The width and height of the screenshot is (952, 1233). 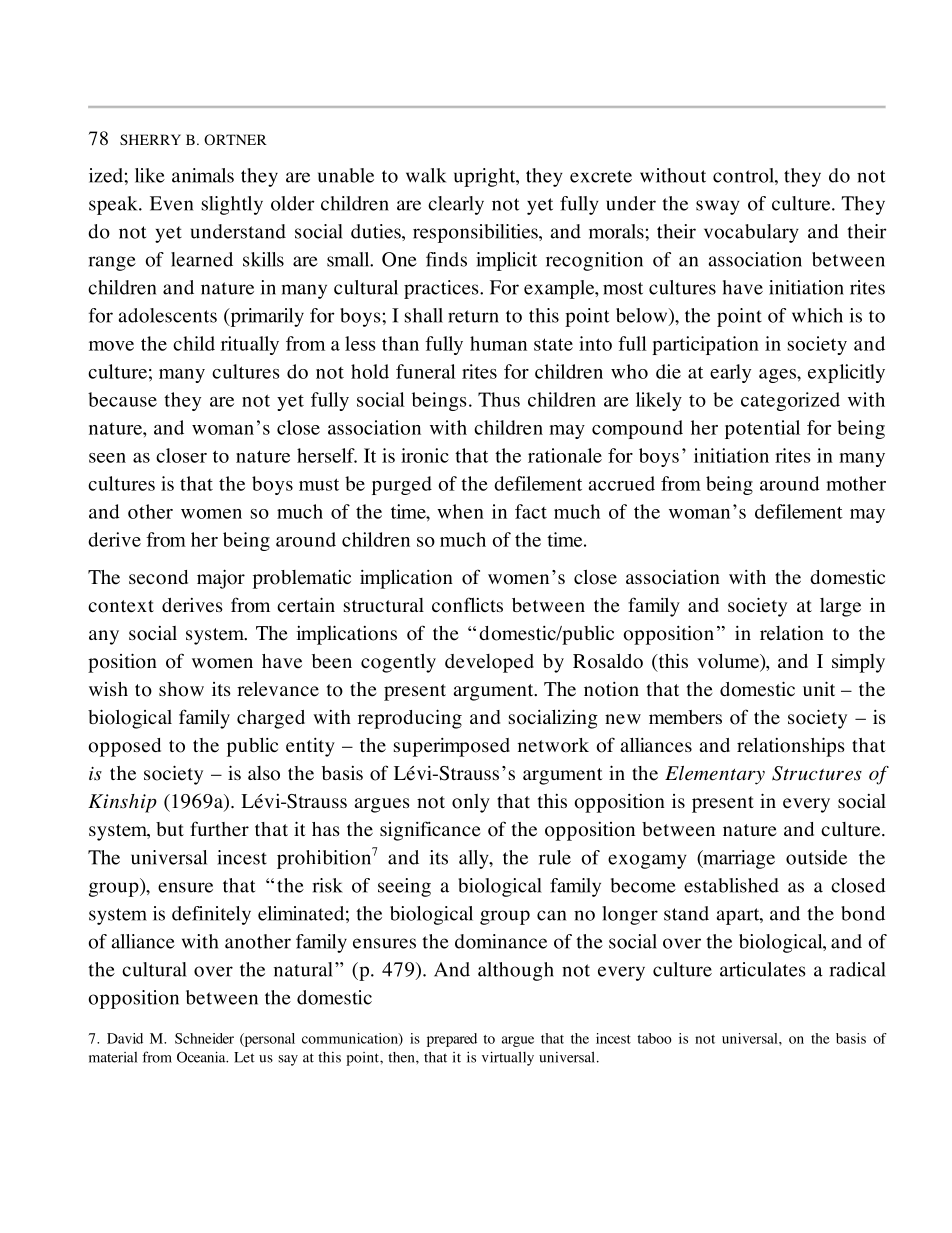 I want to click on animals, so click(x=203, y=175).
